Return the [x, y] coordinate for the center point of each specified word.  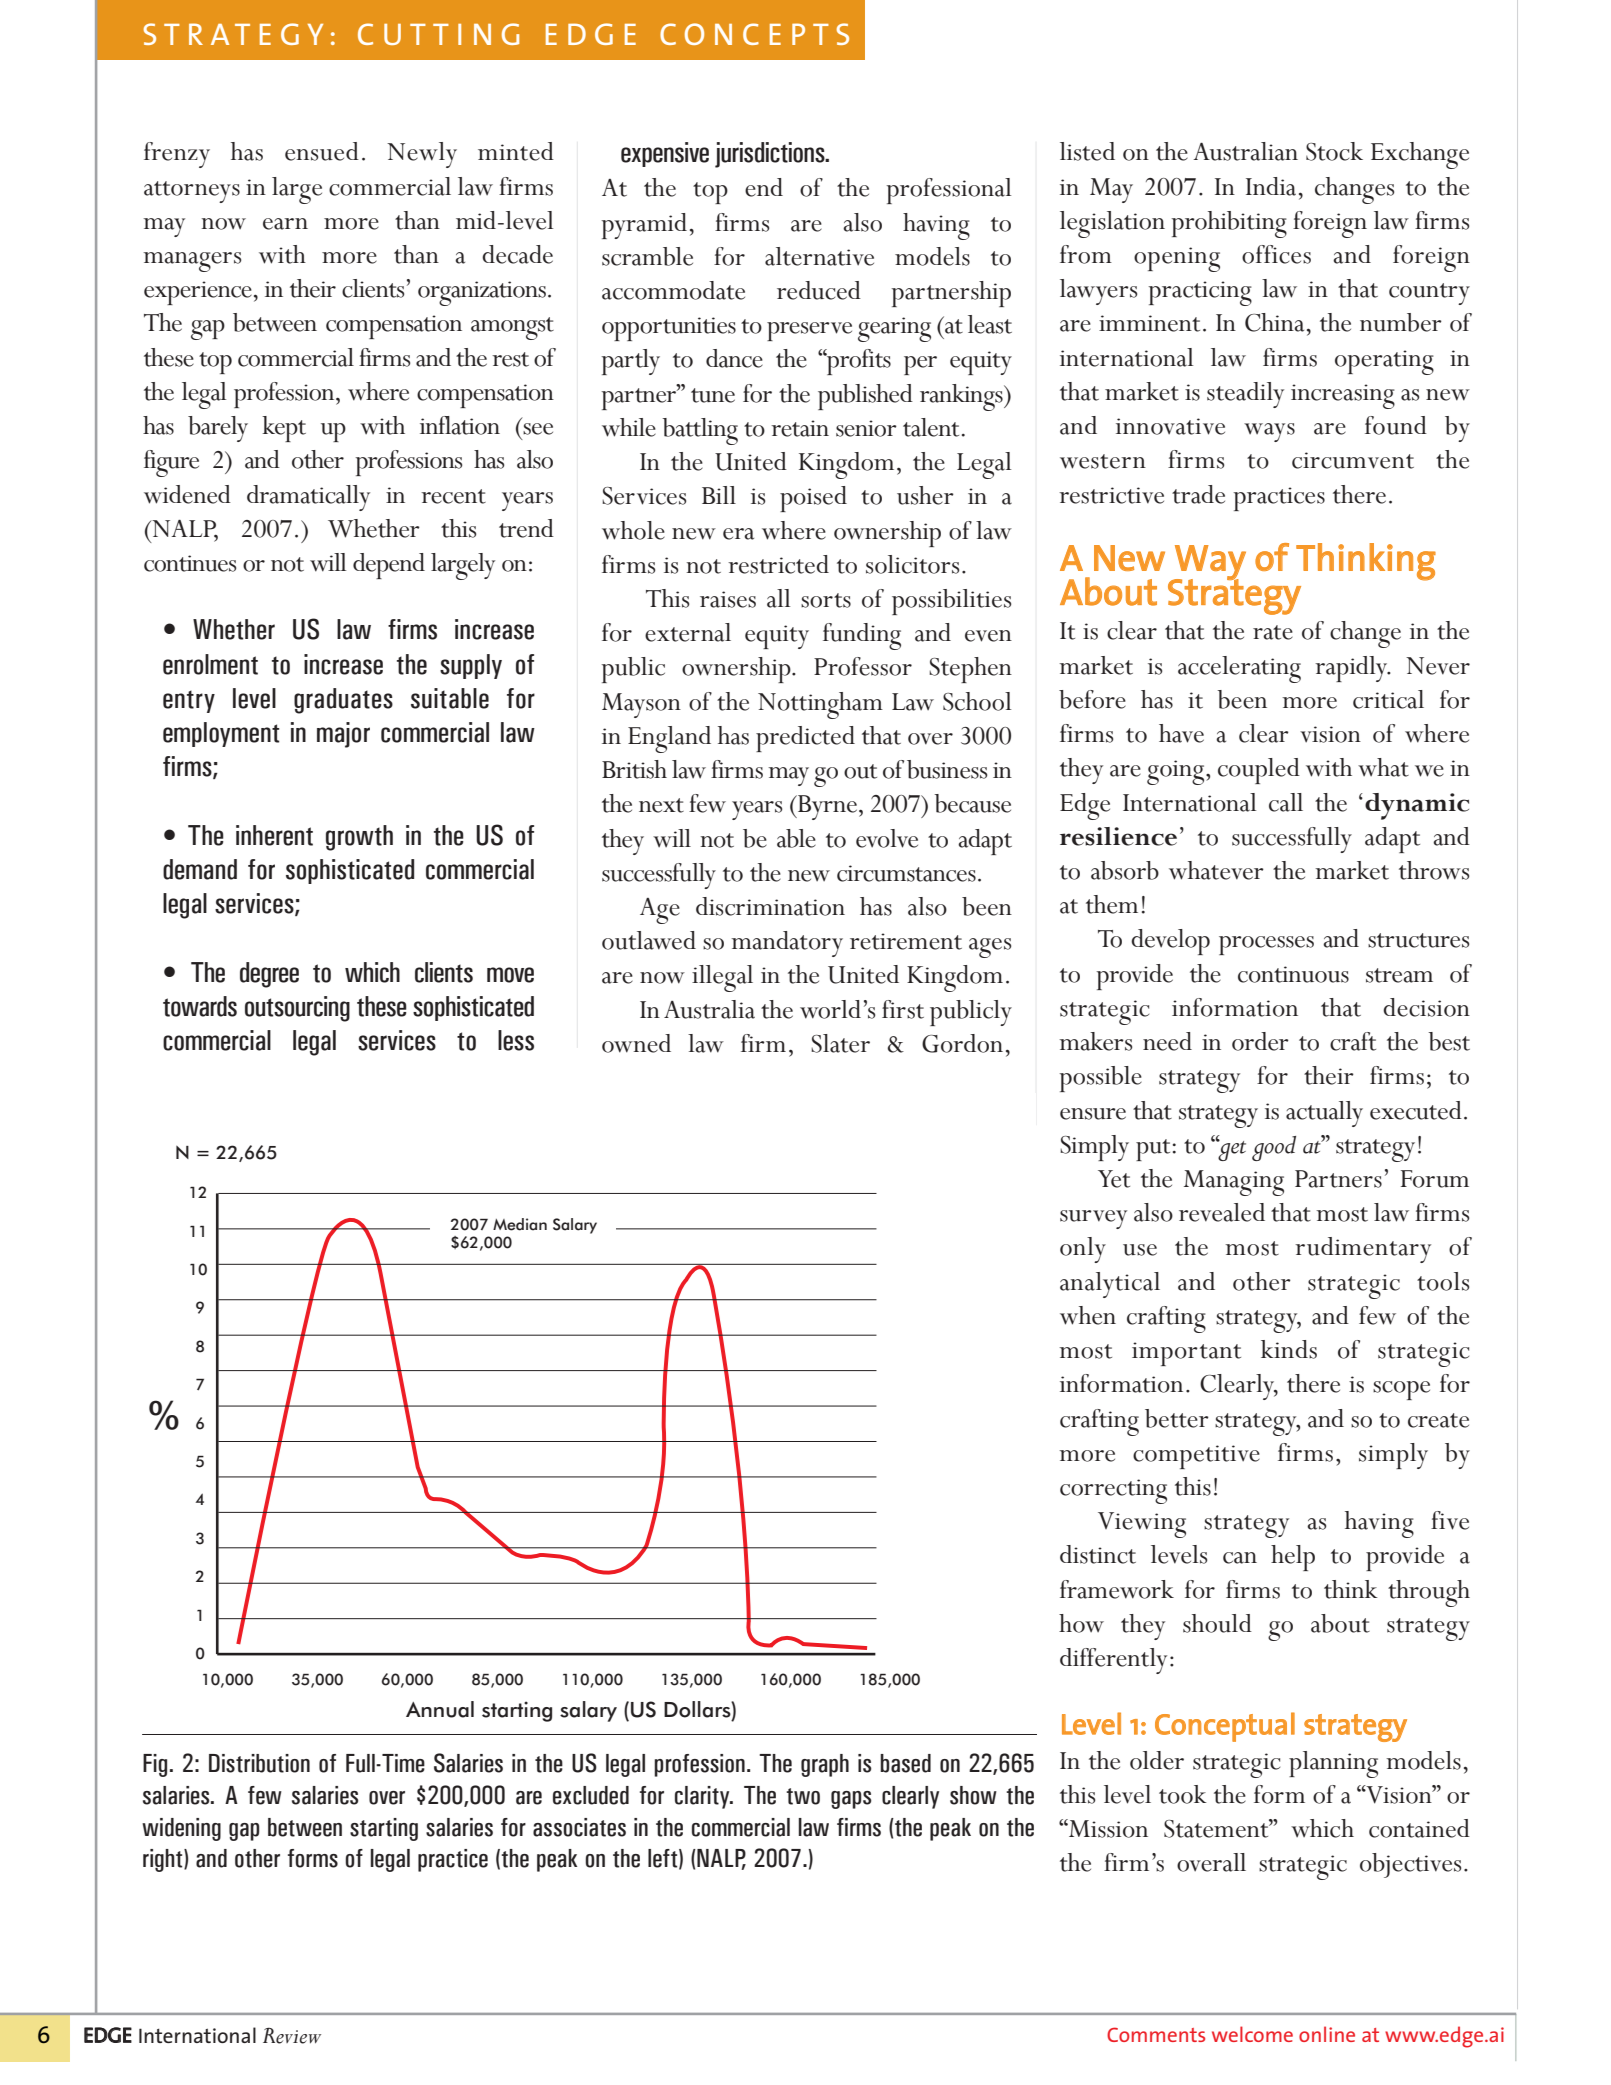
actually [1324, 1114]
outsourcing [297, 1009]
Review [292, 2035]
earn [285, 224]
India [1271, 186]
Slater [840, 1043]
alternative [819, 256]
